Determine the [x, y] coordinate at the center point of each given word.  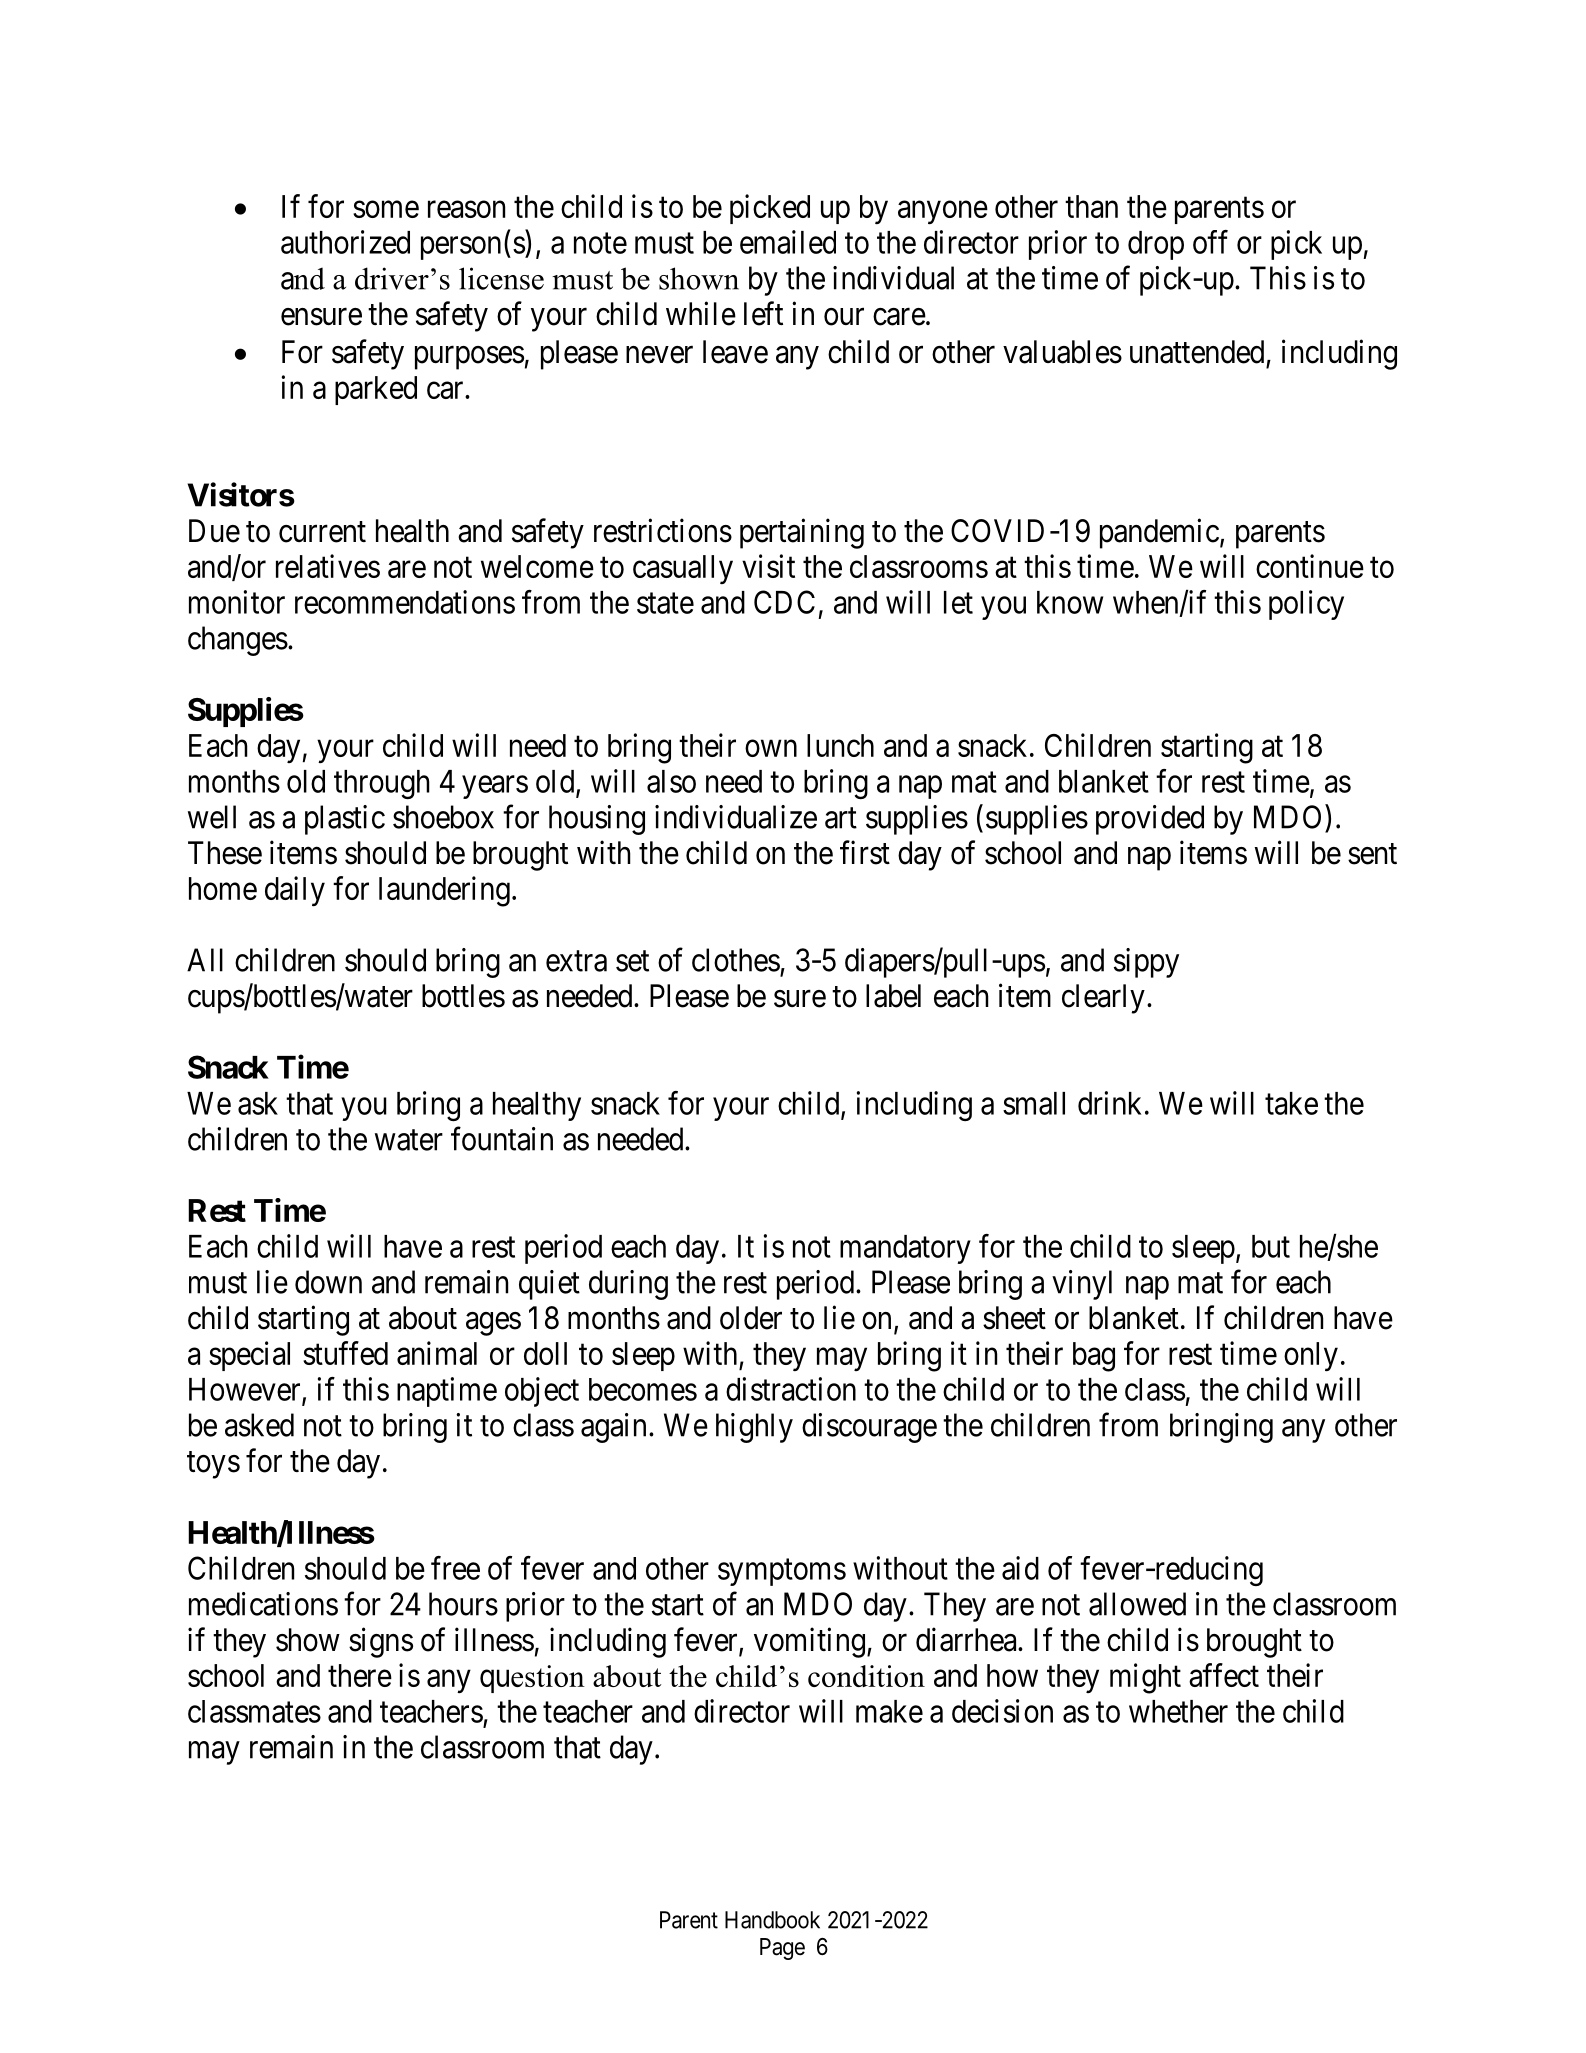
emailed [788, 242]
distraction [791, 1389]
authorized [345, 242]
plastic [345, 820]
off [1210, 242]
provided [1150, 820]
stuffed [345, 1353]
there [360, 1675]
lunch [840, 745]
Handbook [772, 1920]
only [1311, 1356]
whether [1178, 1711]
